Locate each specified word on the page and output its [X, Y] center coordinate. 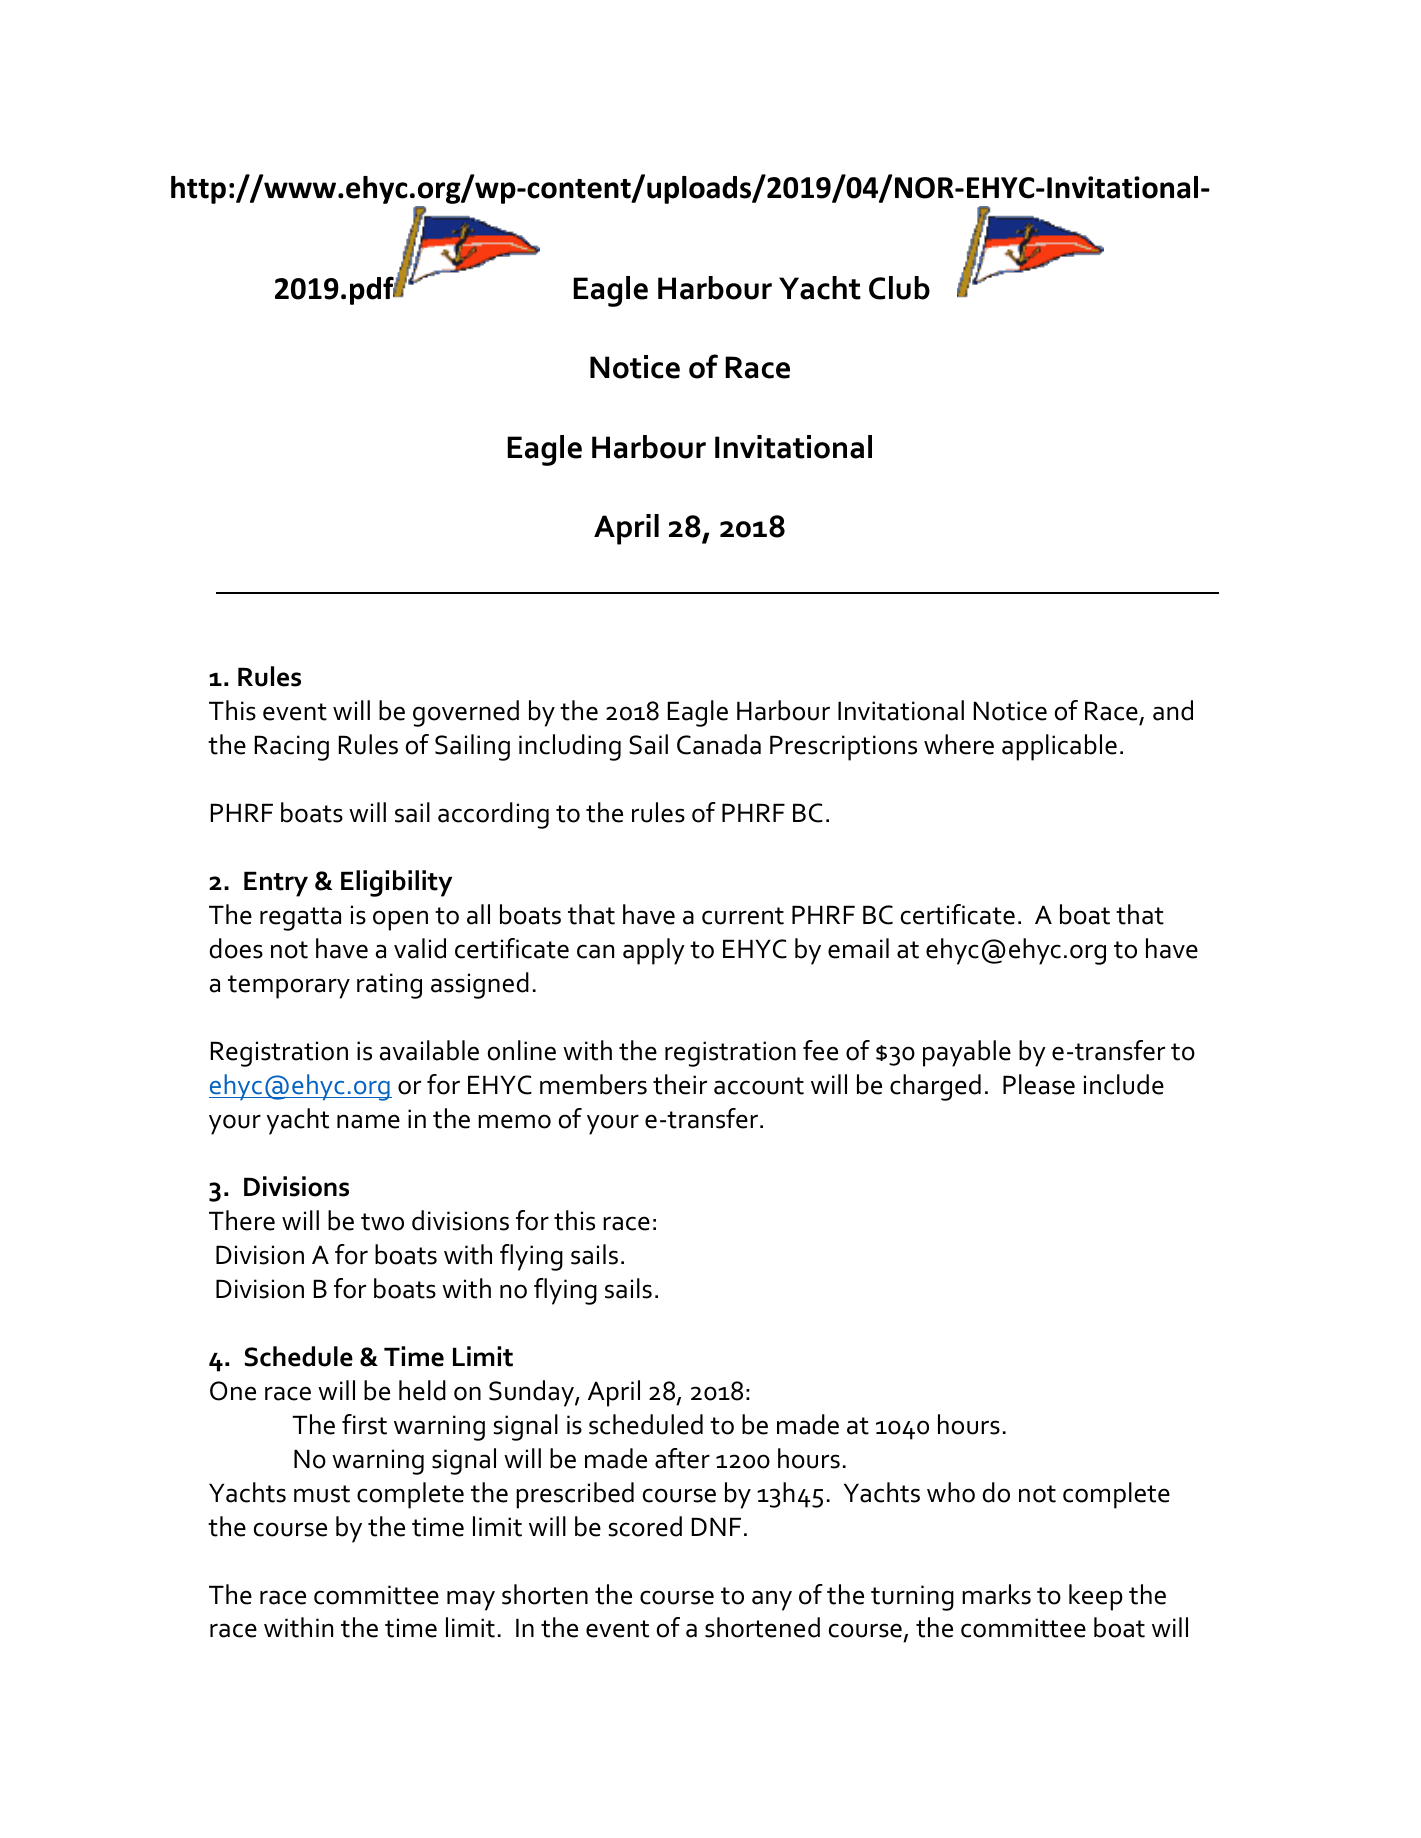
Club [899, 288]
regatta [300, 919]
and [1173, 710]
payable [967, 1053]
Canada [719, 744]
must [322, 1494]
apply [654, 951]
